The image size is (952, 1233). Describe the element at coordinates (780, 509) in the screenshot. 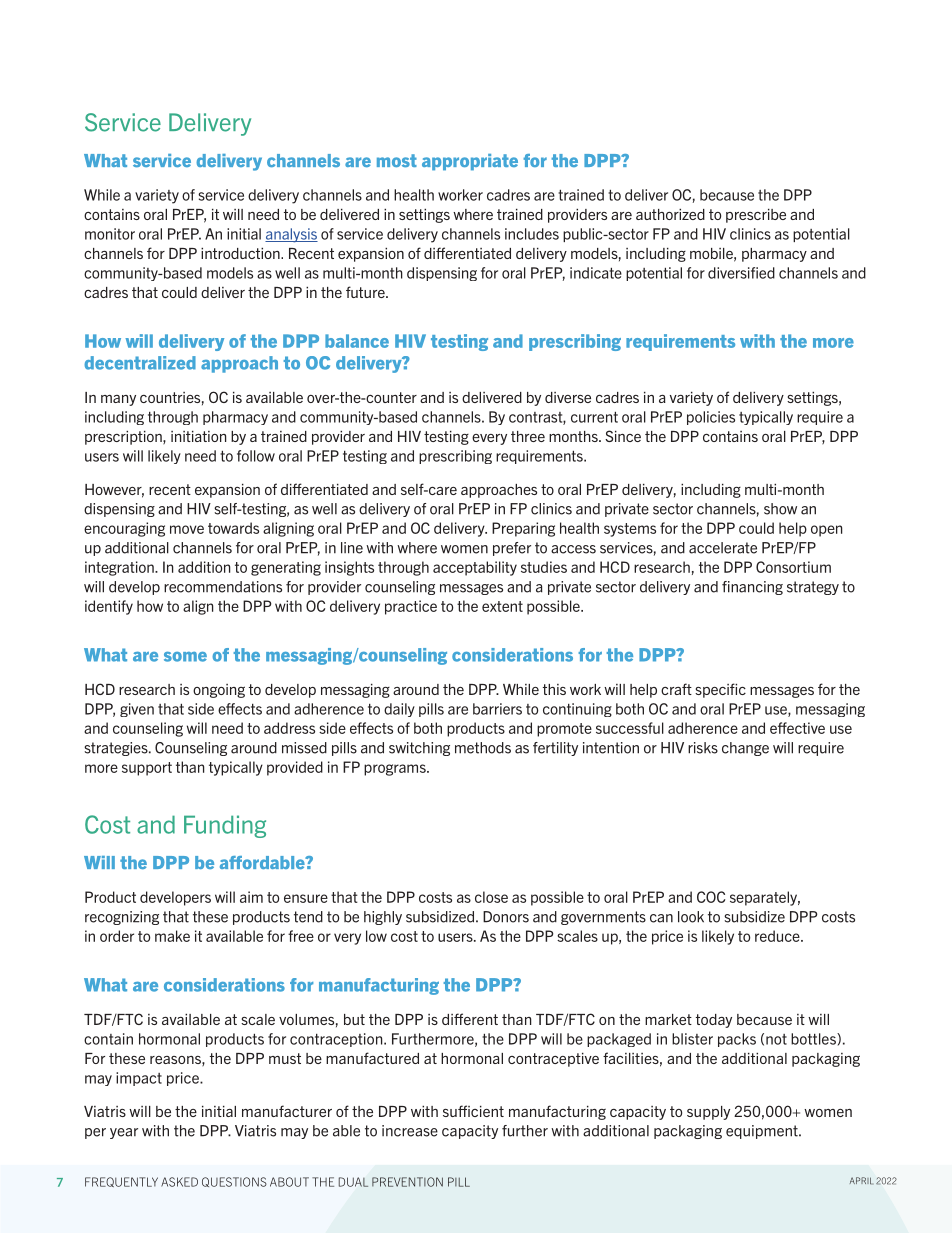

I see `show` at that location.
